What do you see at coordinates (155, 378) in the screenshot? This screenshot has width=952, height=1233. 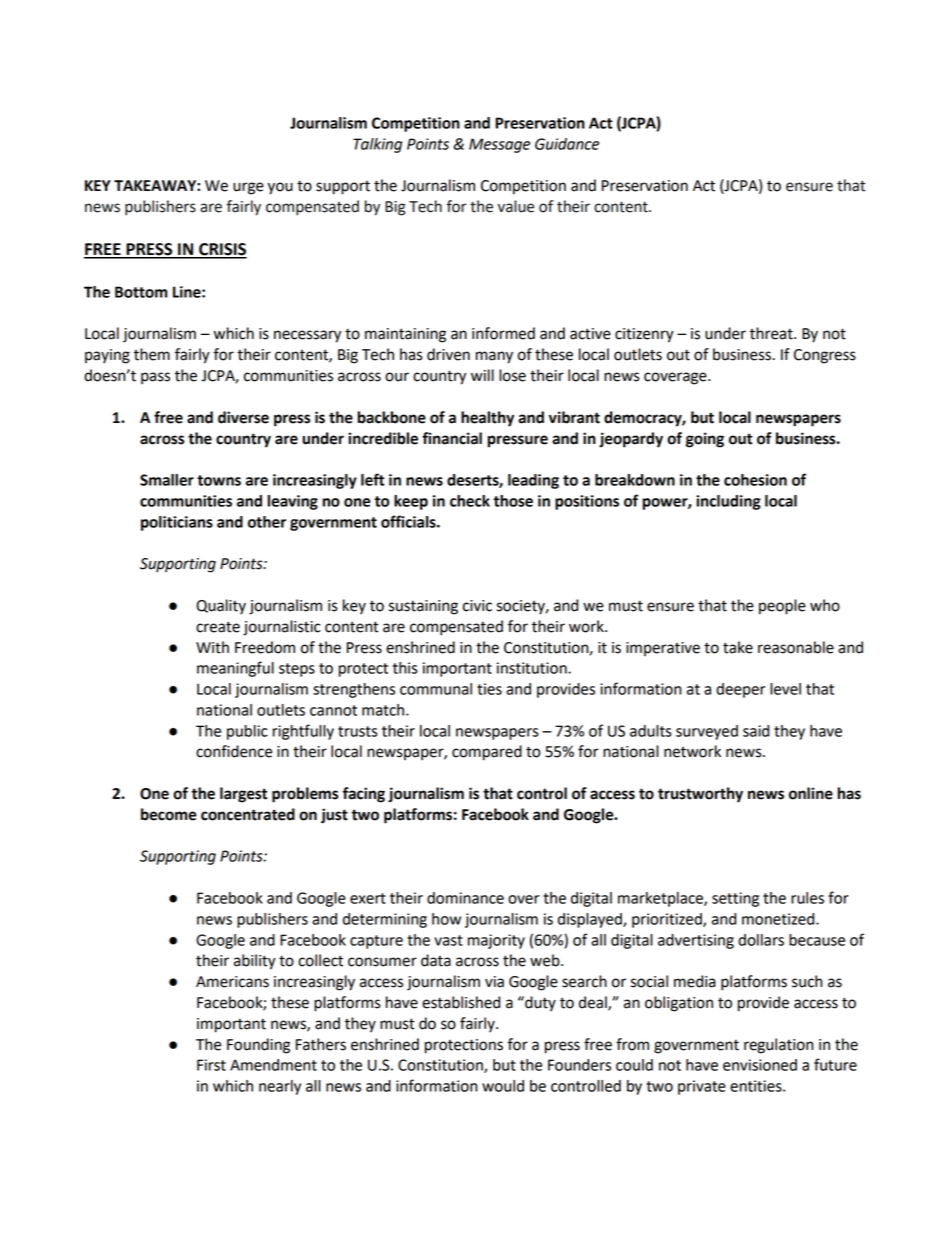 I see `pass` at bounding box center [155, 378].
